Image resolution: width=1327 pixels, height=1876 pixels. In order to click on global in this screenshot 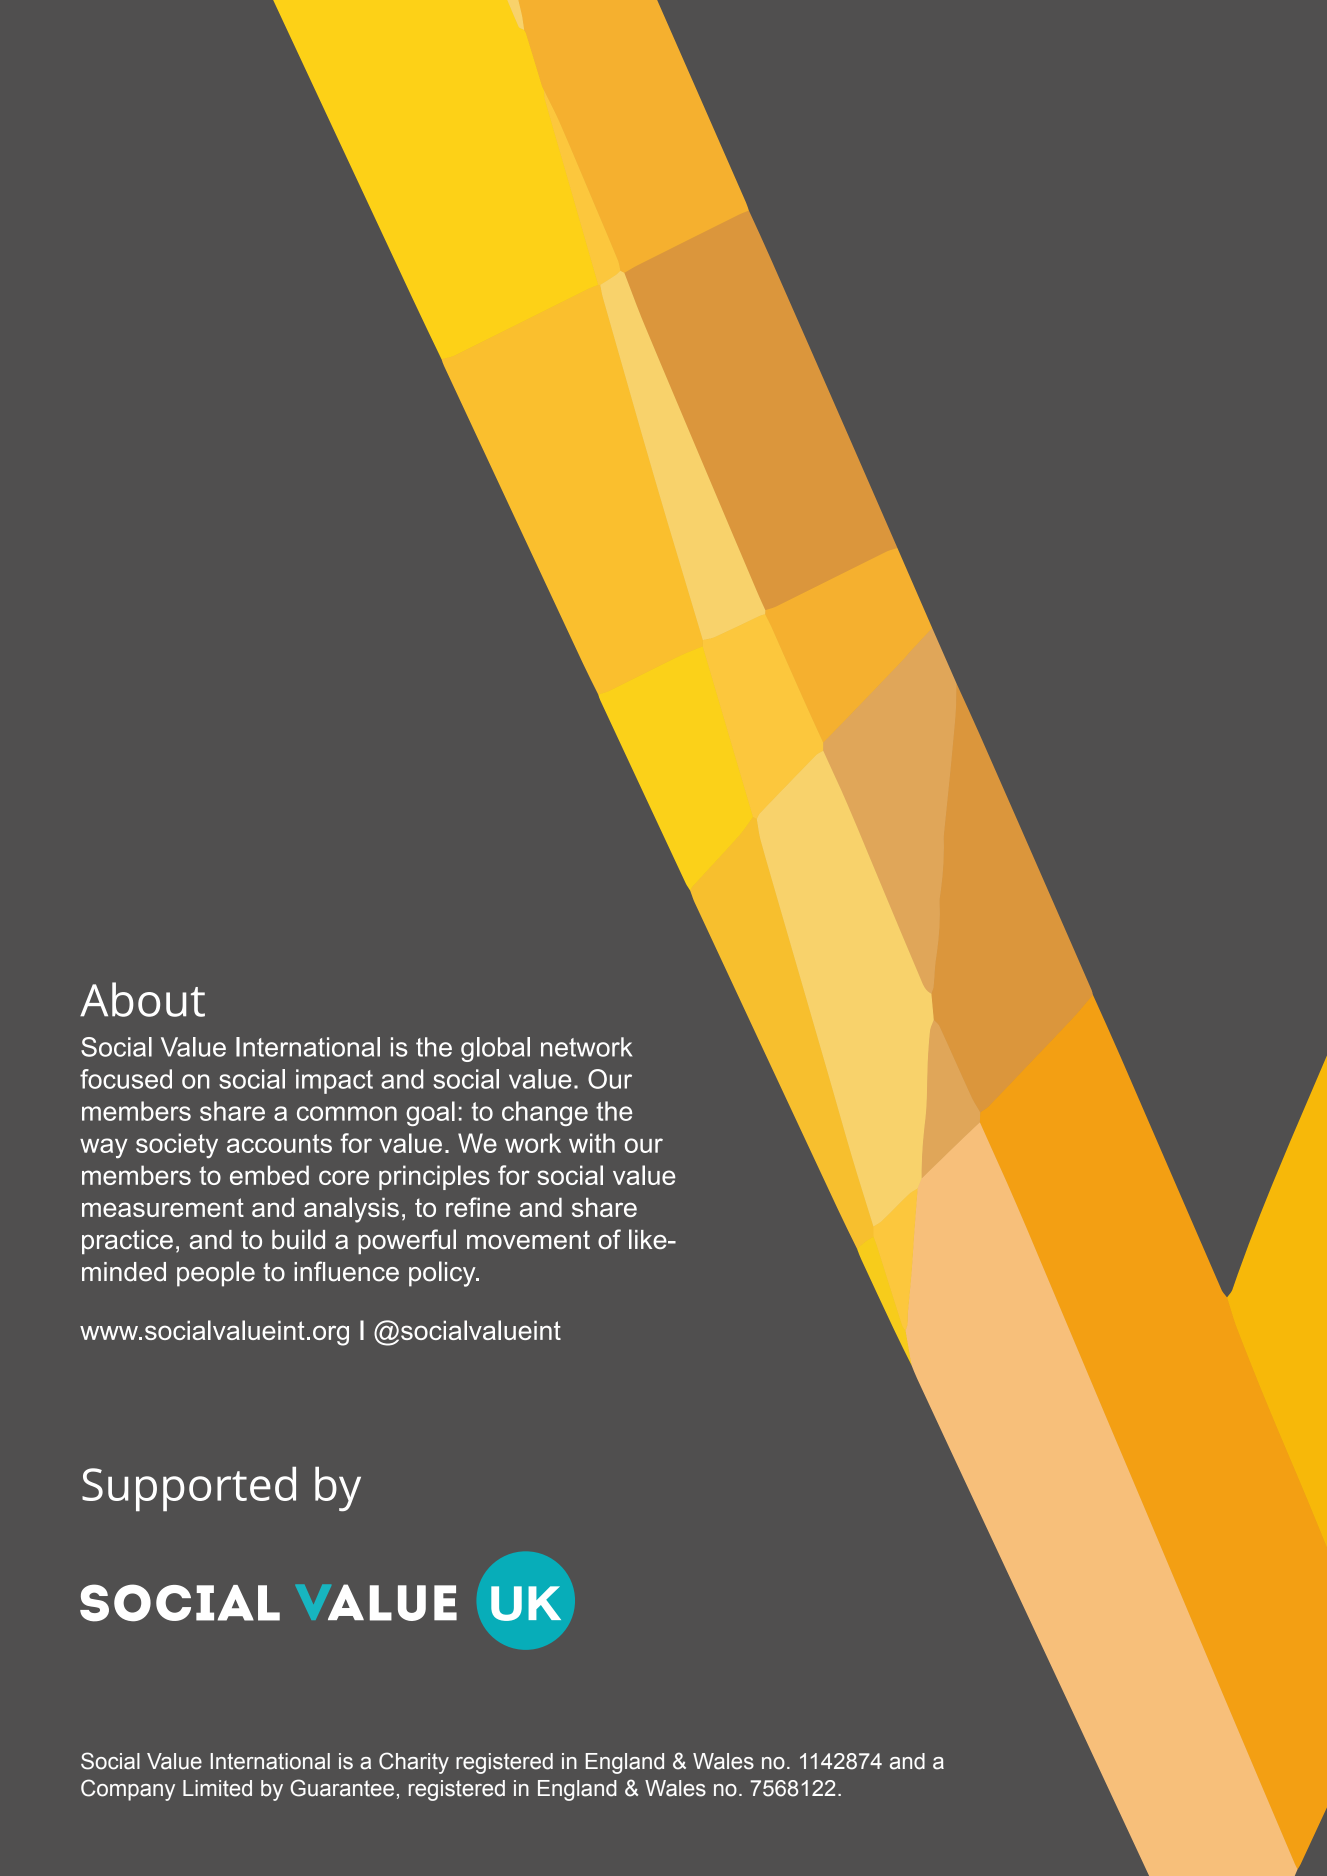, I will do `click(495, 1049)`.
